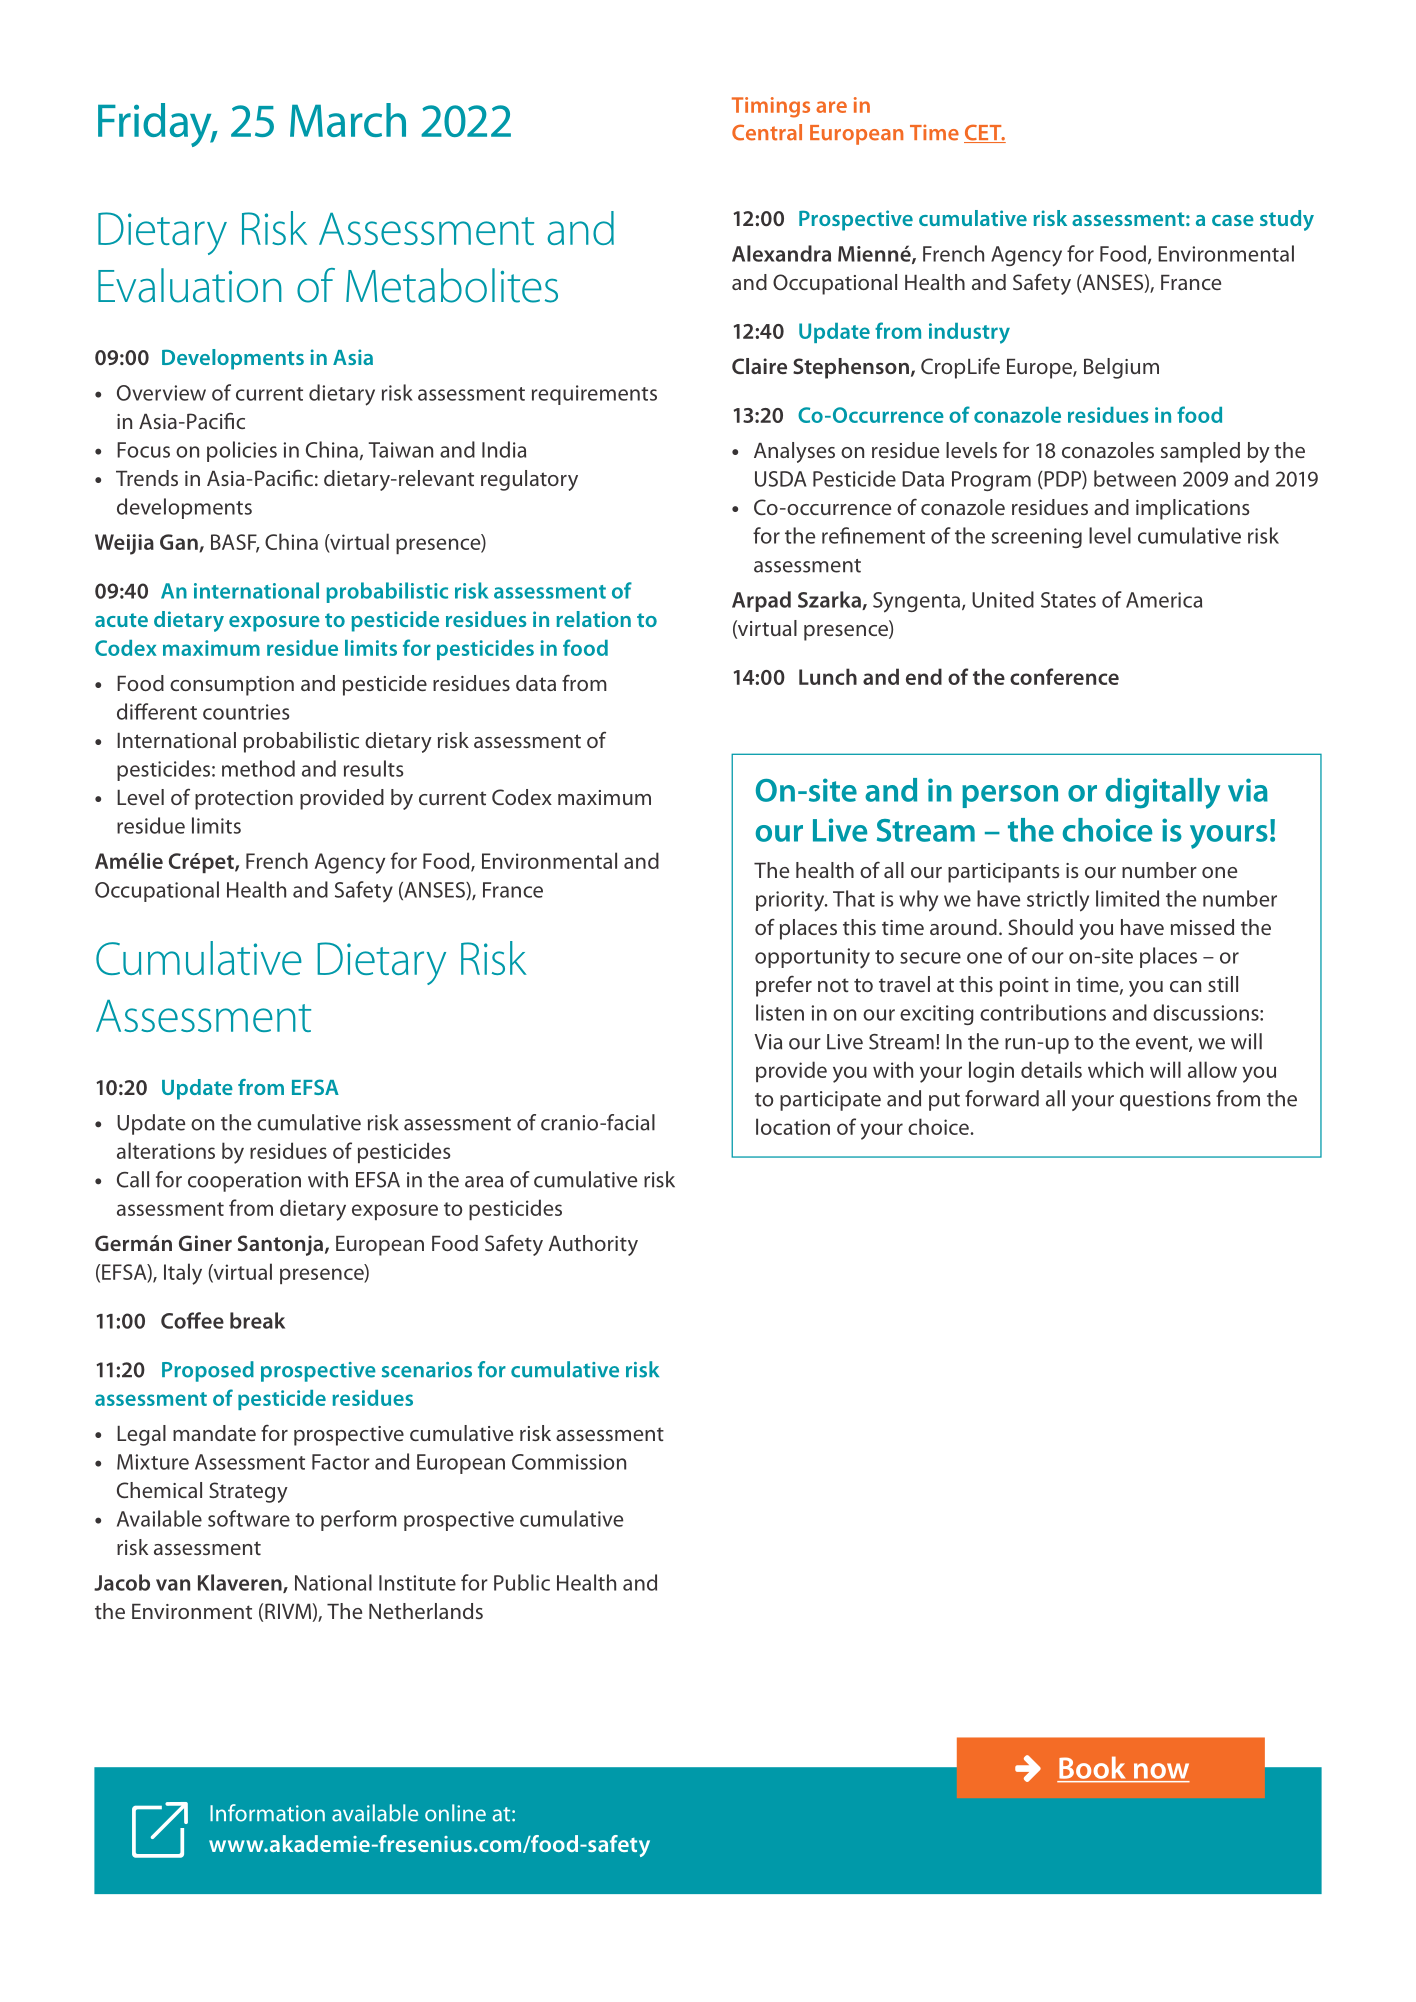  I want to click on cooperation, so click(244, 1182).
